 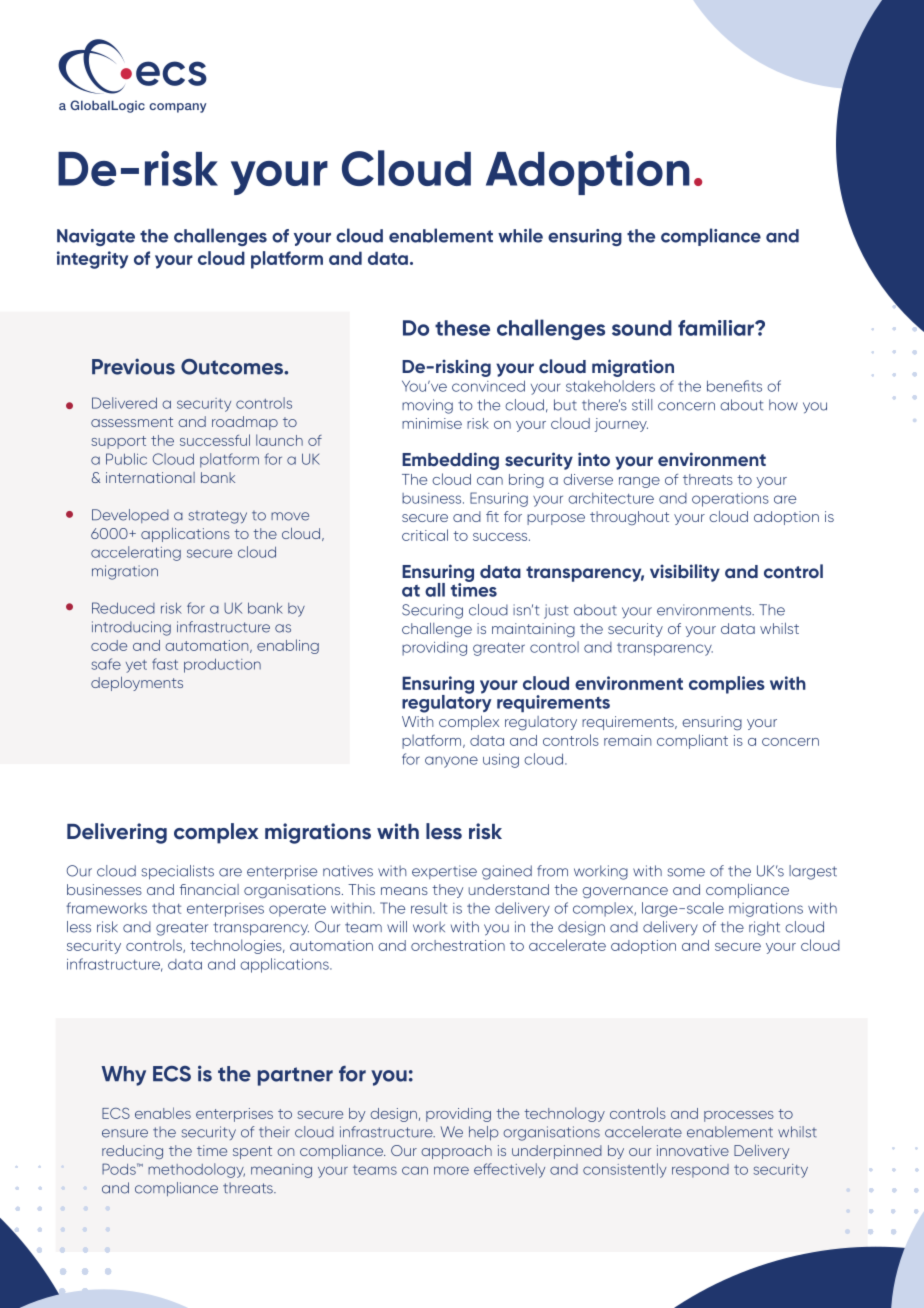 What do you see at coordinates (425, 535) in the screenshot?
I see `critical` at bounding box center [425, 535].
